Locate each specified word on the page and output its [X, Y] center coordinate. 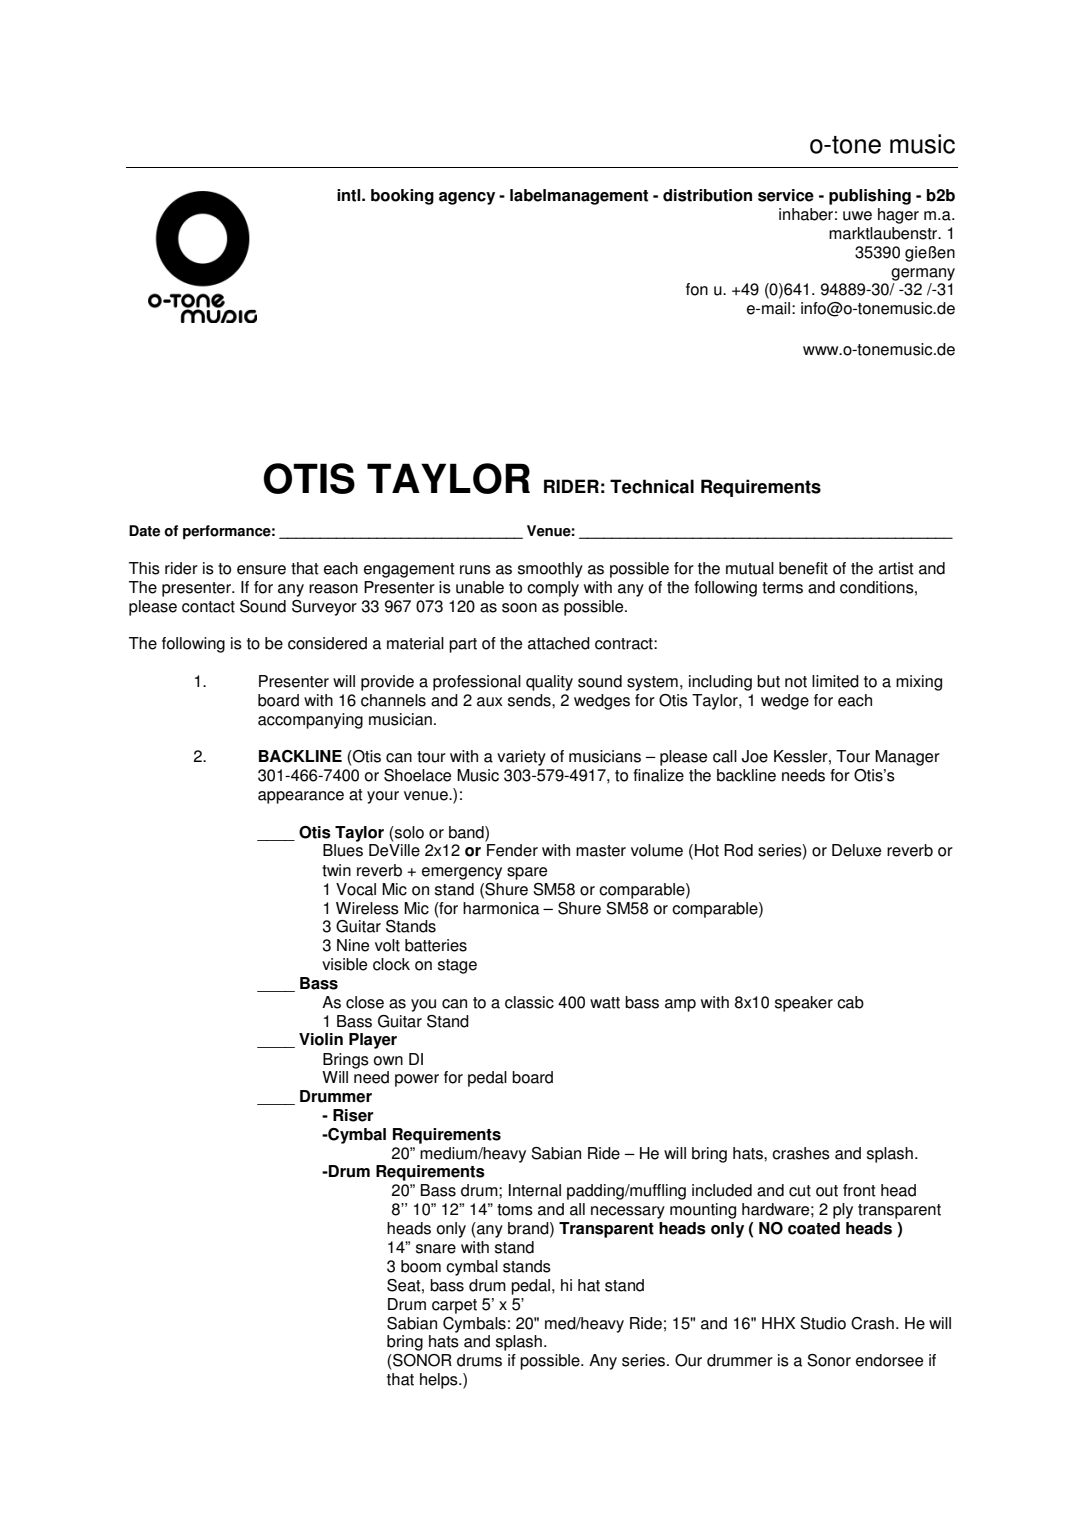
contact [208, 607]
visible [344, 964]
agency [467, 198]
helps [440, 1381]
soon [519, 608]
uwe [857, 216]
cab [850, 1002]
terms [782, 588]
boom [421, 1266]
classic [529, 1002]
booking [402, 197]
